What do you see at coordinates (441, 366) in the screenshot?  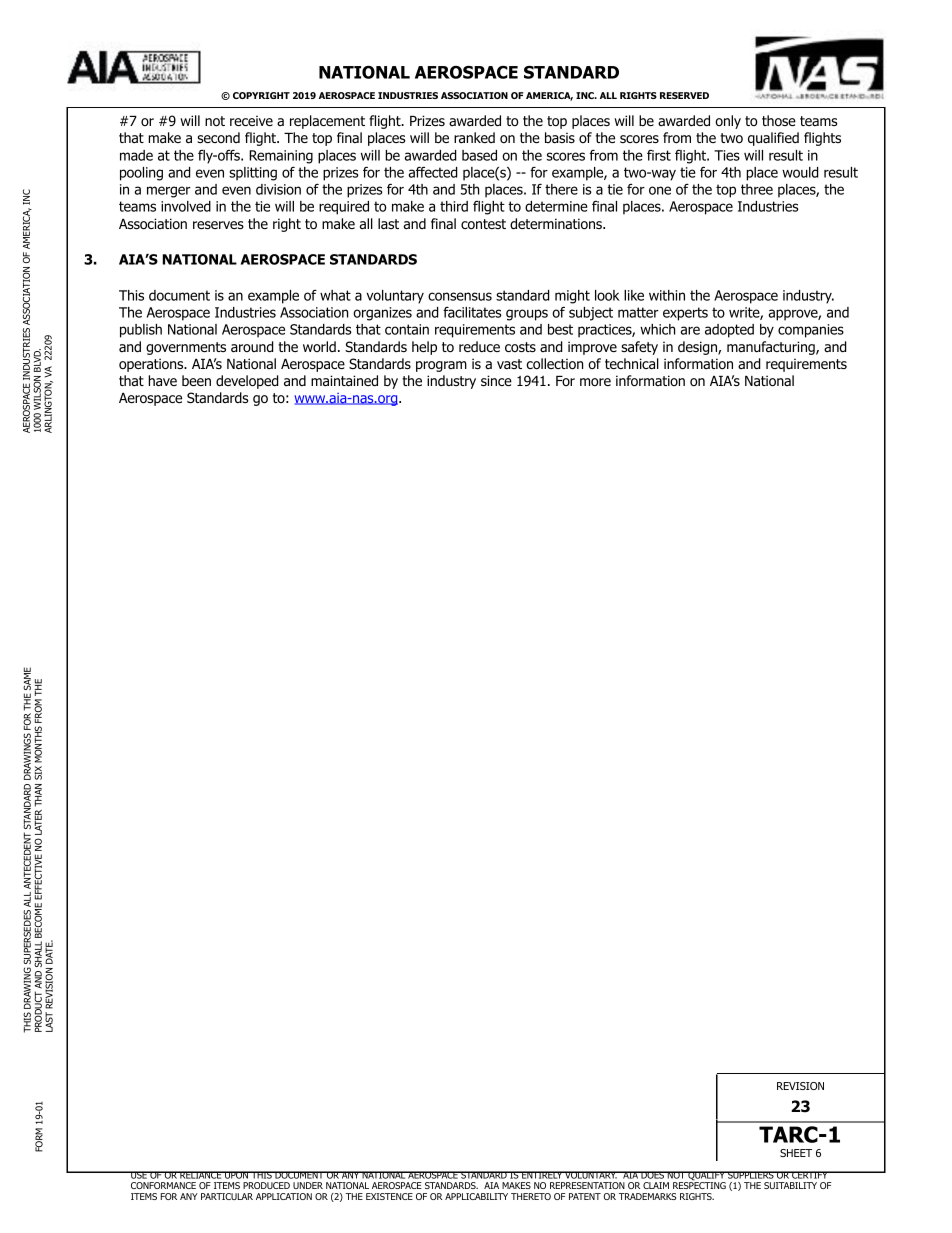 I see `program` at bounding box center [441, 366].
